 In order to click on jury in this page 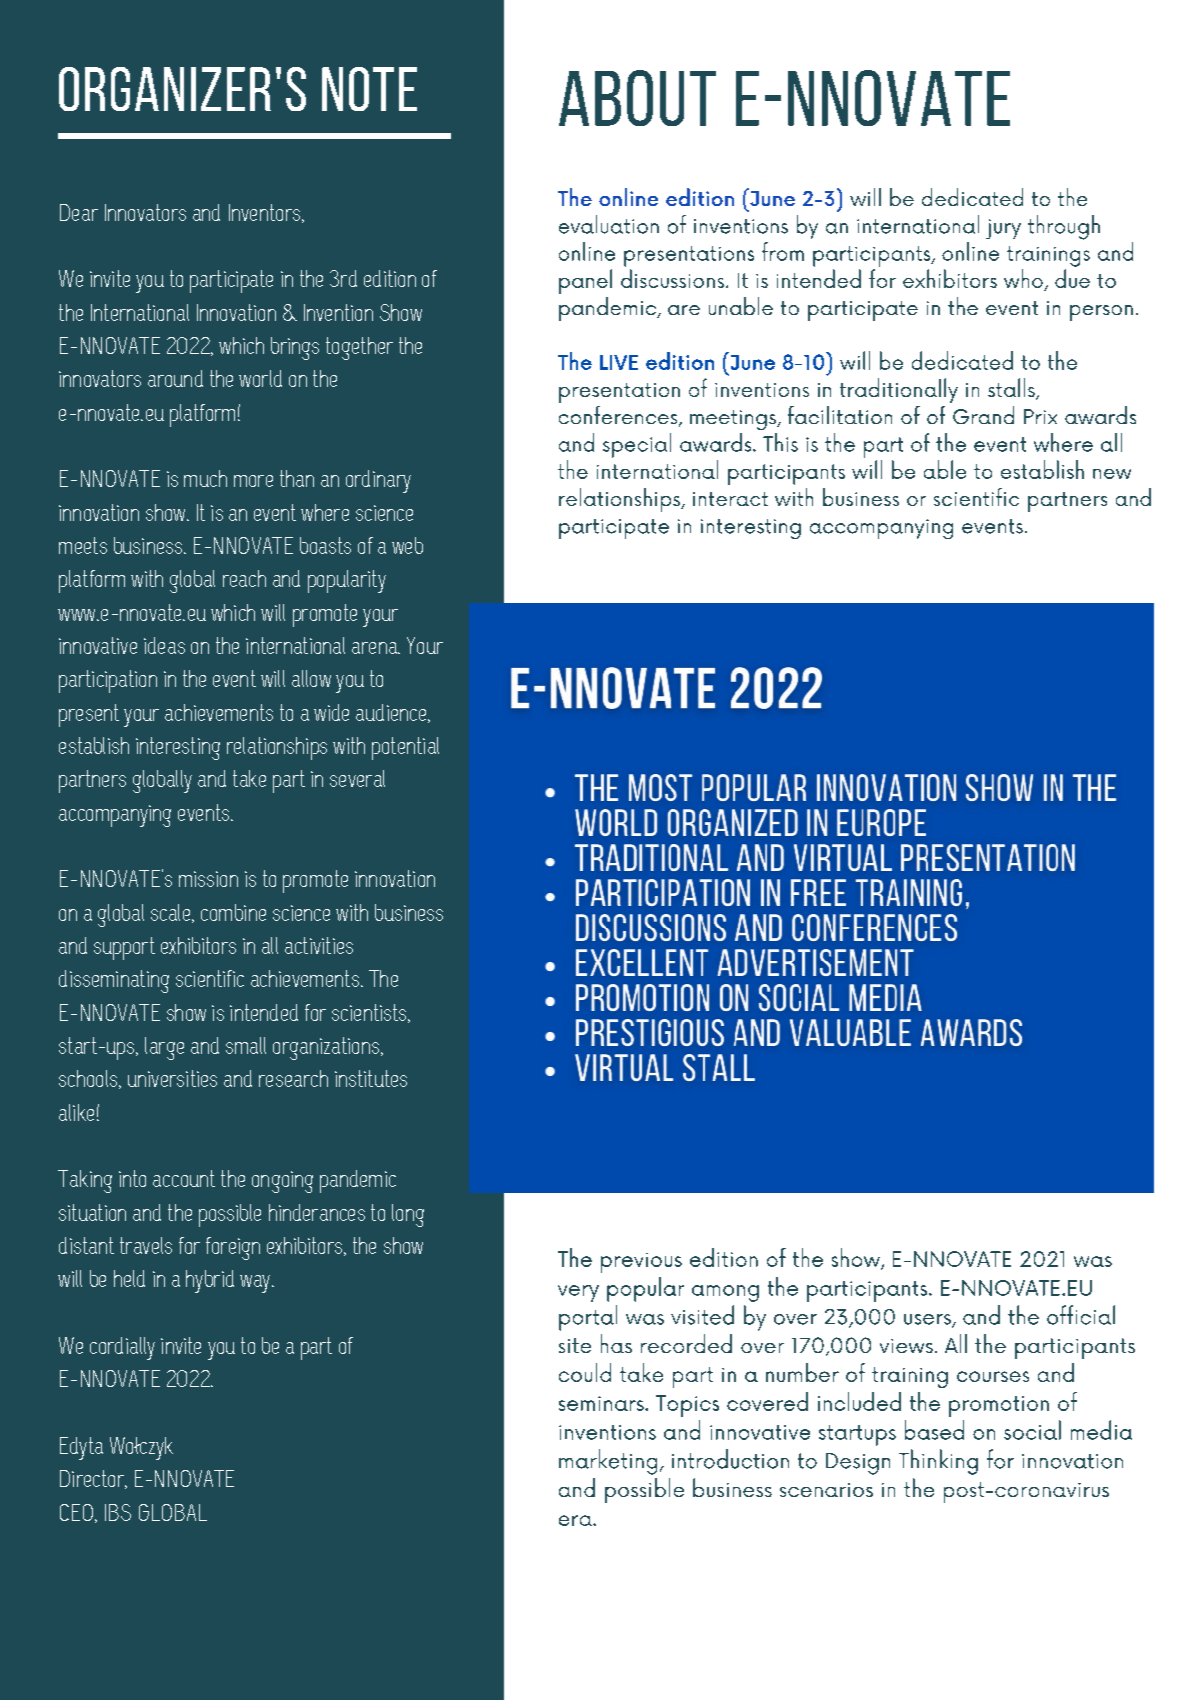, I will do `click(1003, 229)`.
